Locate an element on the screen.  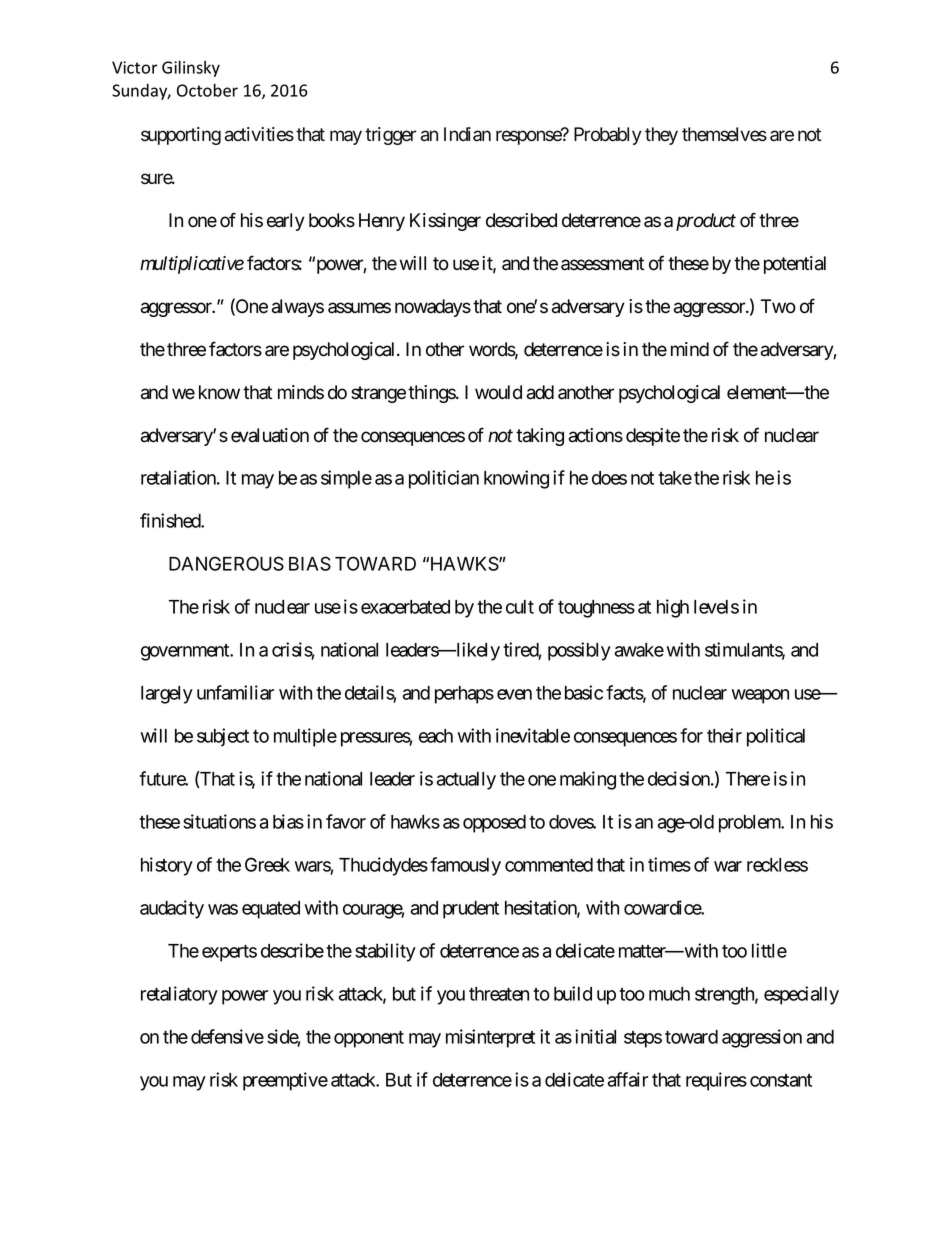
cult is located at coordinates (520, 607).
